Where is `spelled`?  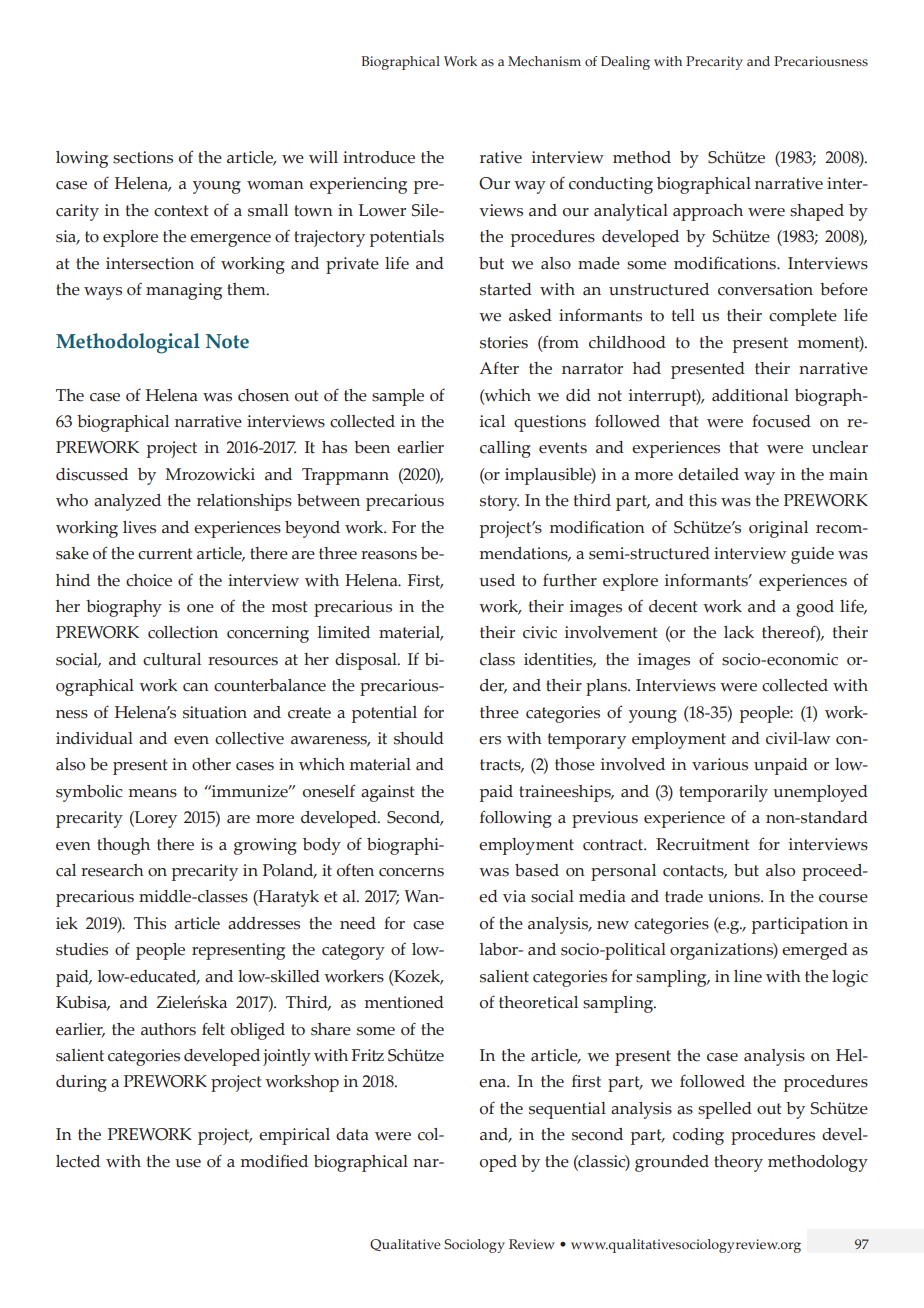
spelled is located at coordinates (725, 1110).
